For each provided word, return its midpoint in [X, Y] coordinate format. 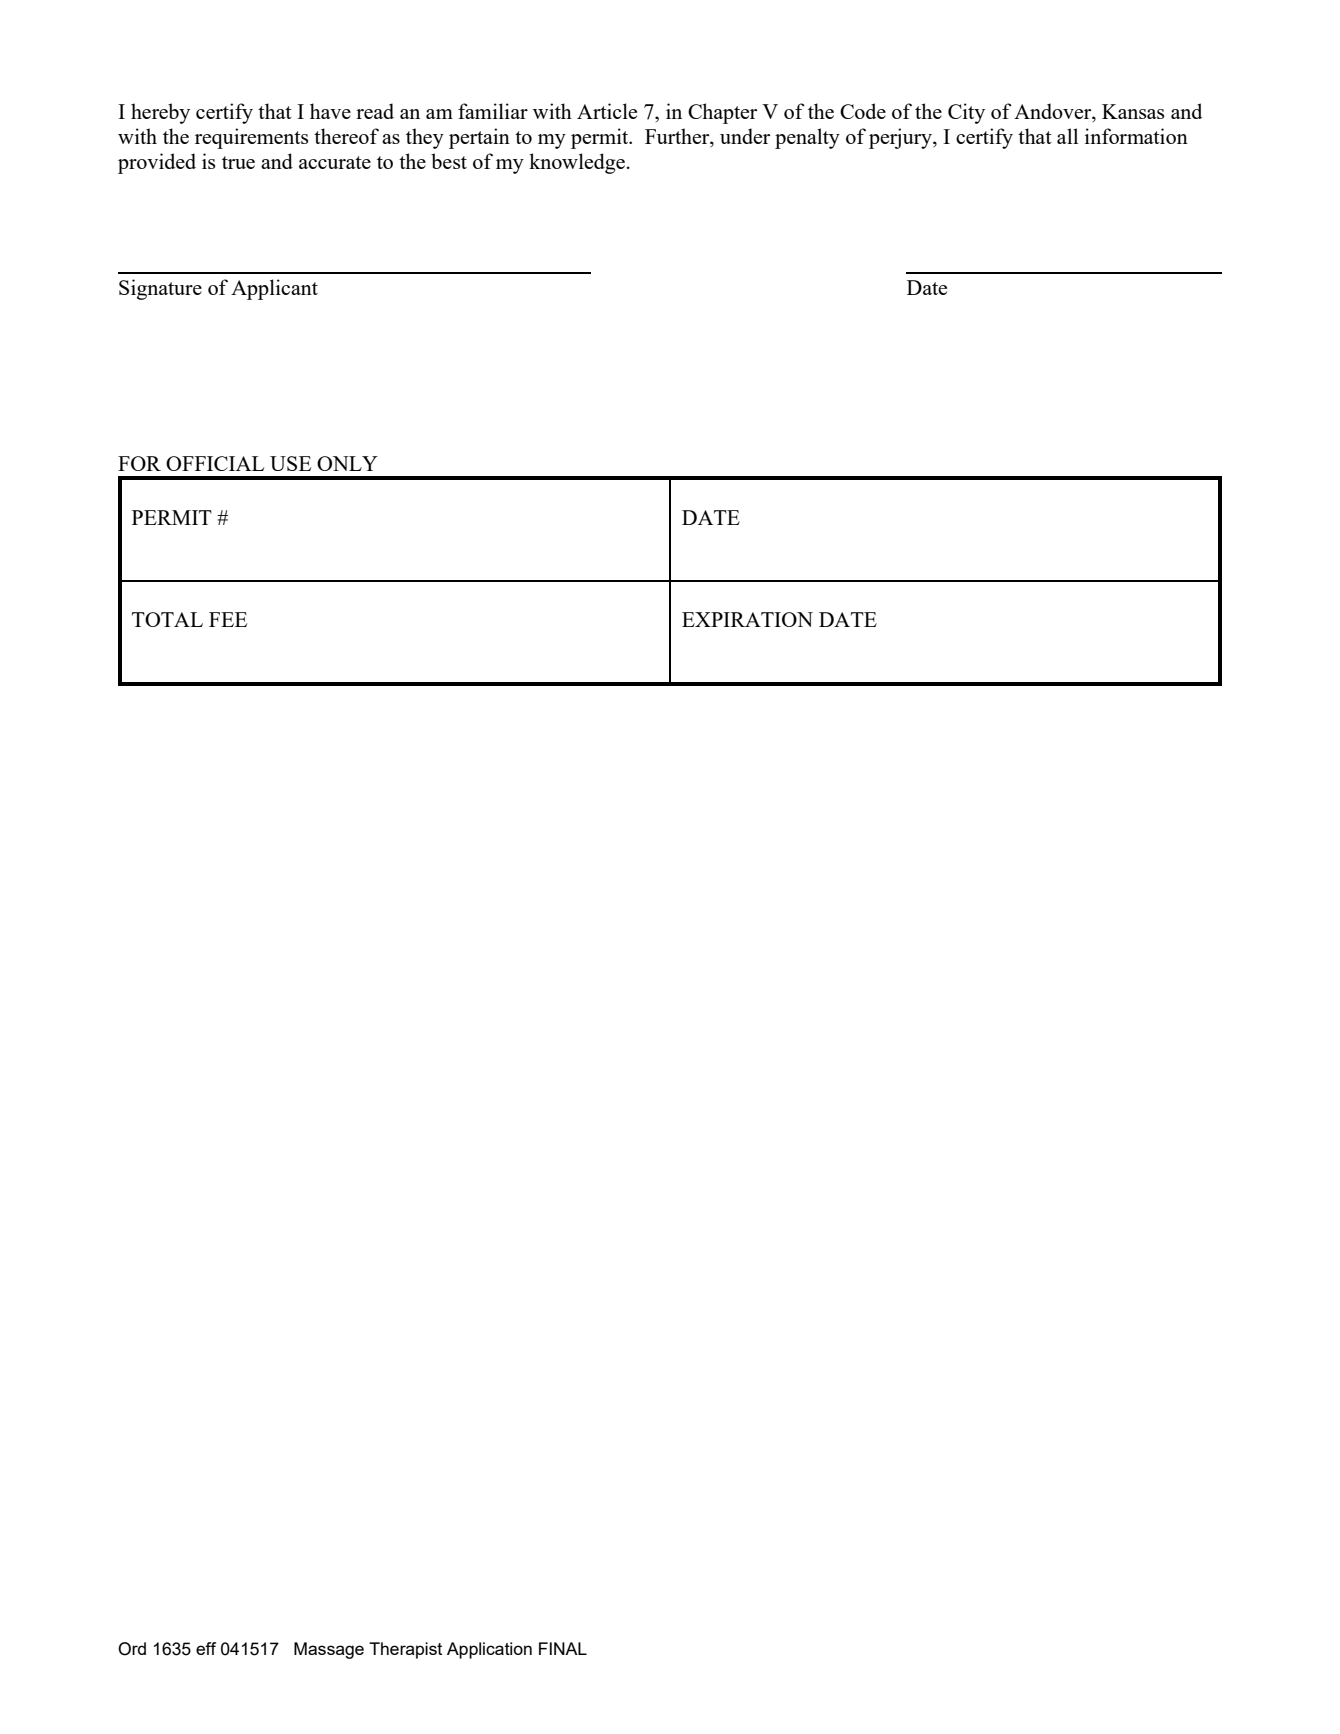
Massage [329, 1650]
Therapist [405, 1650]
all [1067, 136]
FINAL [563, 1648]
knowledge [577, 163]
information [1136, 136]
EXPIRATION [747, 619]
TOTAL [167, 619]
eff [206, 1648]
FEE [228, 619]
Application [489, 1650]
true [238, 162]
